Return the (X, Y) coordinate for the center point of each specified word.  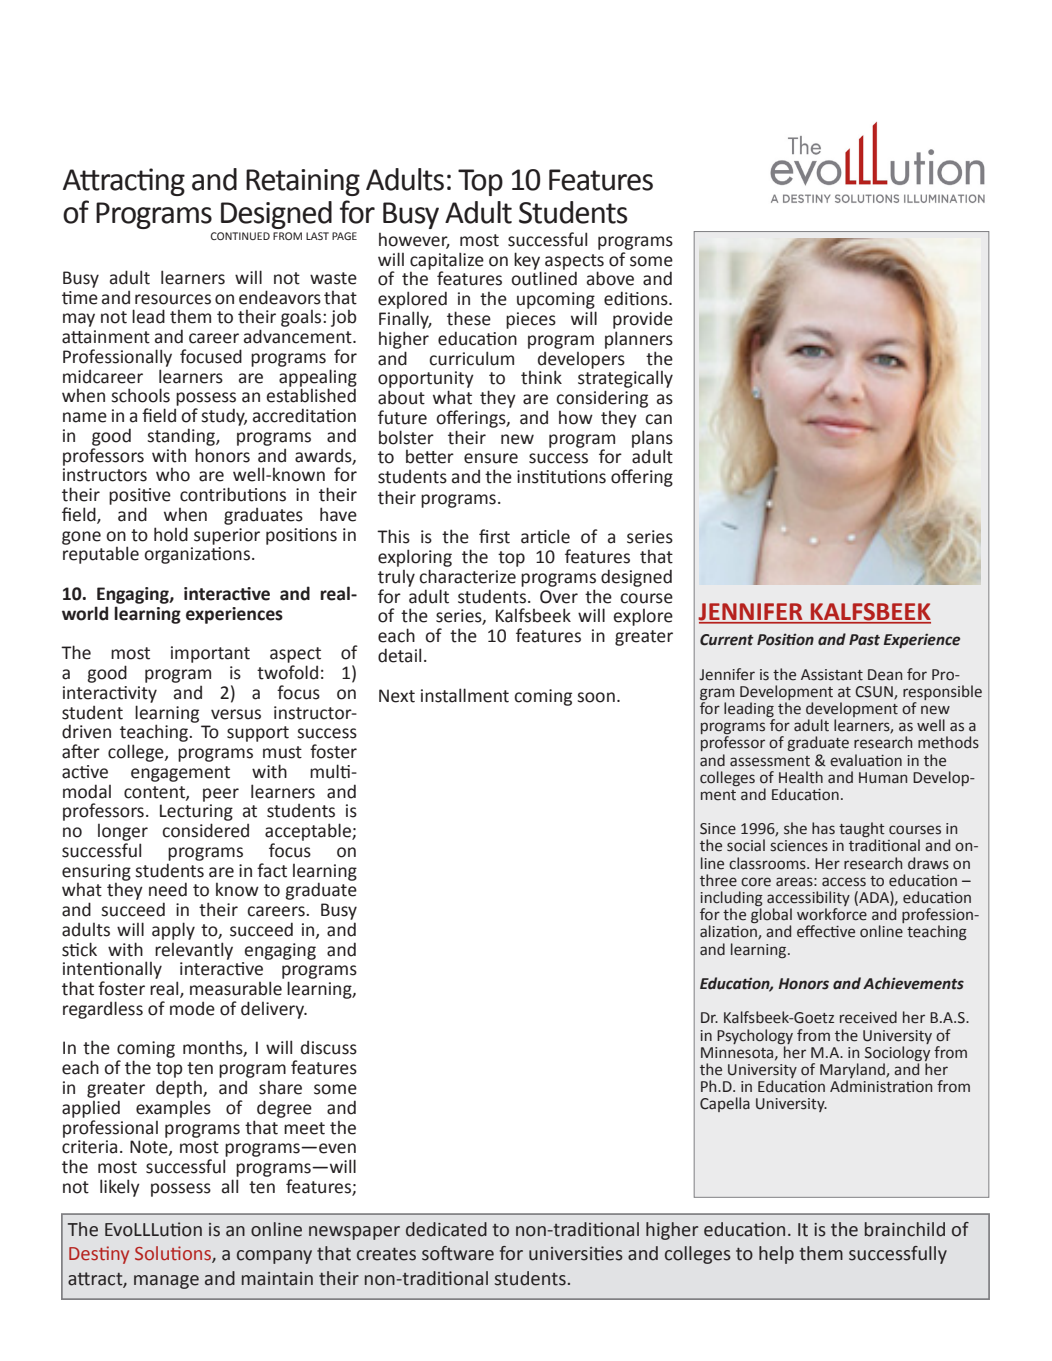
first (494, 536)
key (527, 262)
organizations (197, 555)
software (458, 1253)
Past (864, 640)
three (718, 880)
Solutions (174, 1254)
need (168, 889)
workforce (832, 914)
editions (637, 298)
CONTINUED (240, 236)
